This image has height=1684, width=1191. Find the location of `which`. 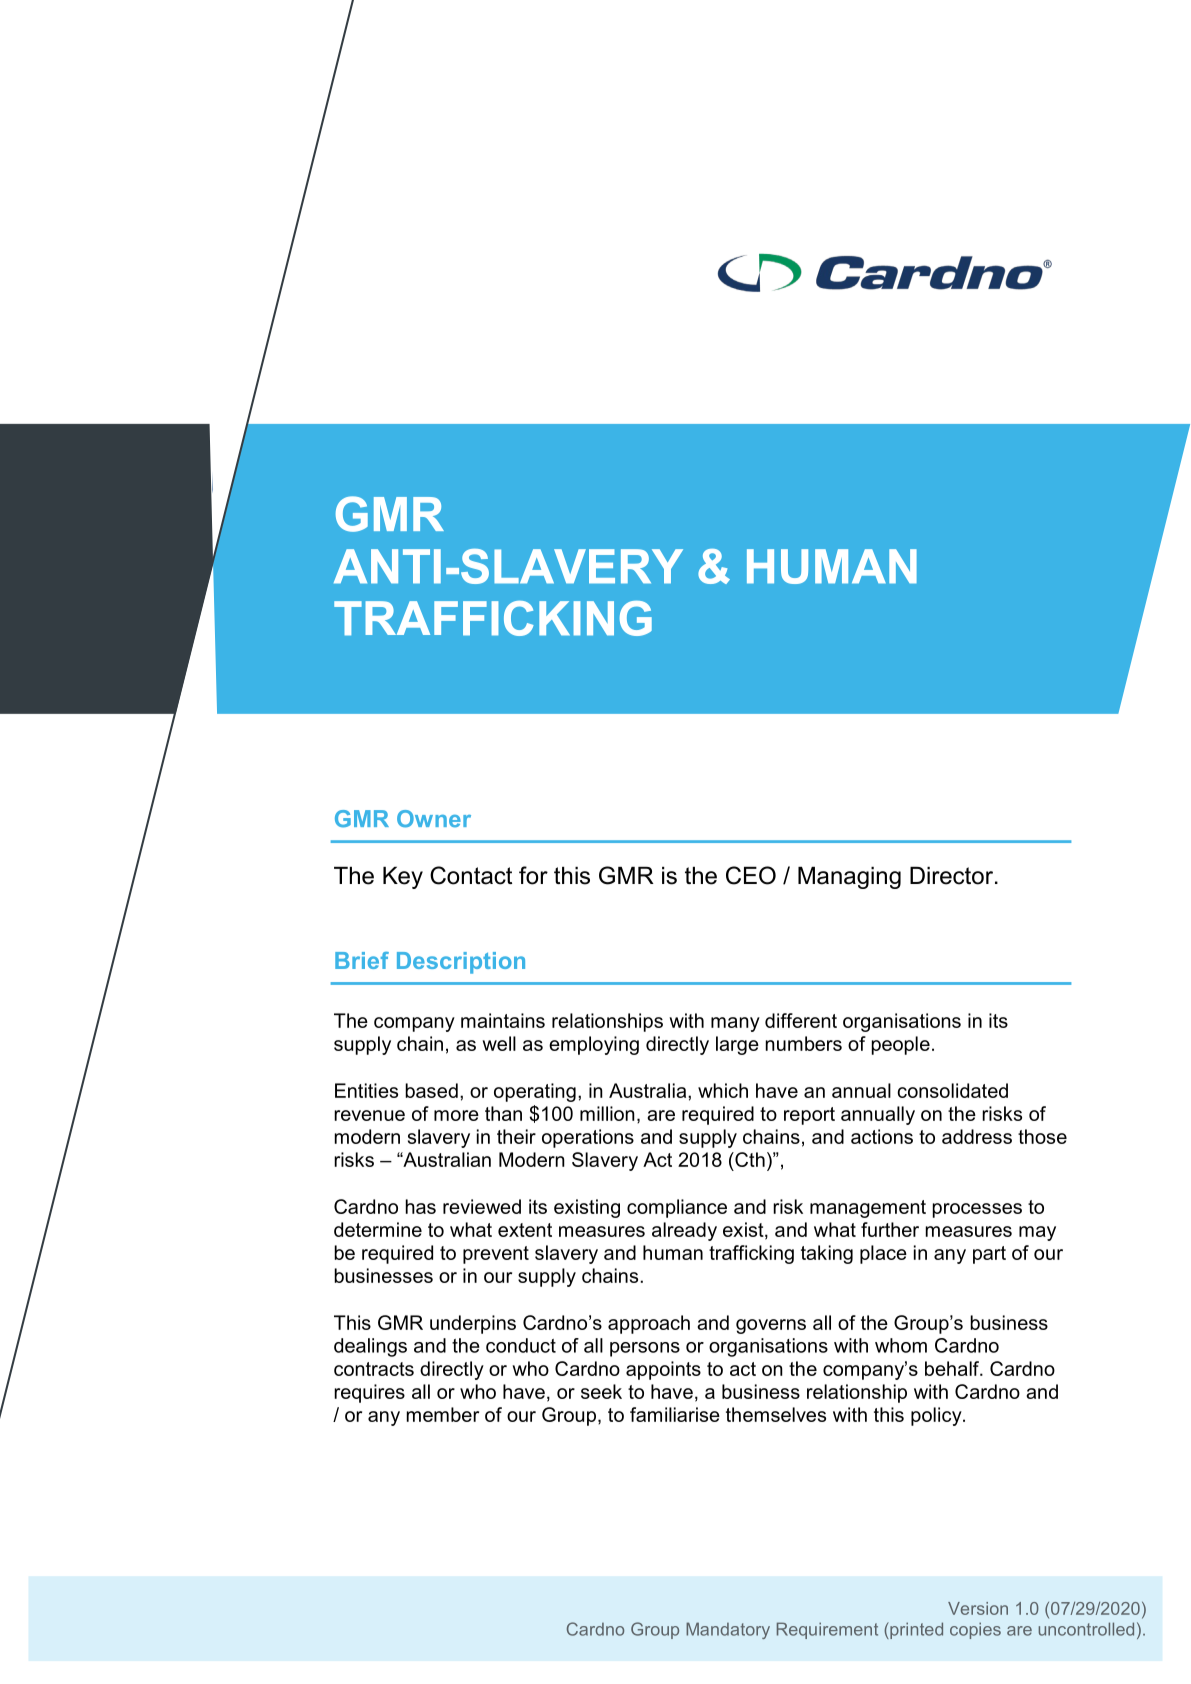

which is located at coordinates (723, 1090).
